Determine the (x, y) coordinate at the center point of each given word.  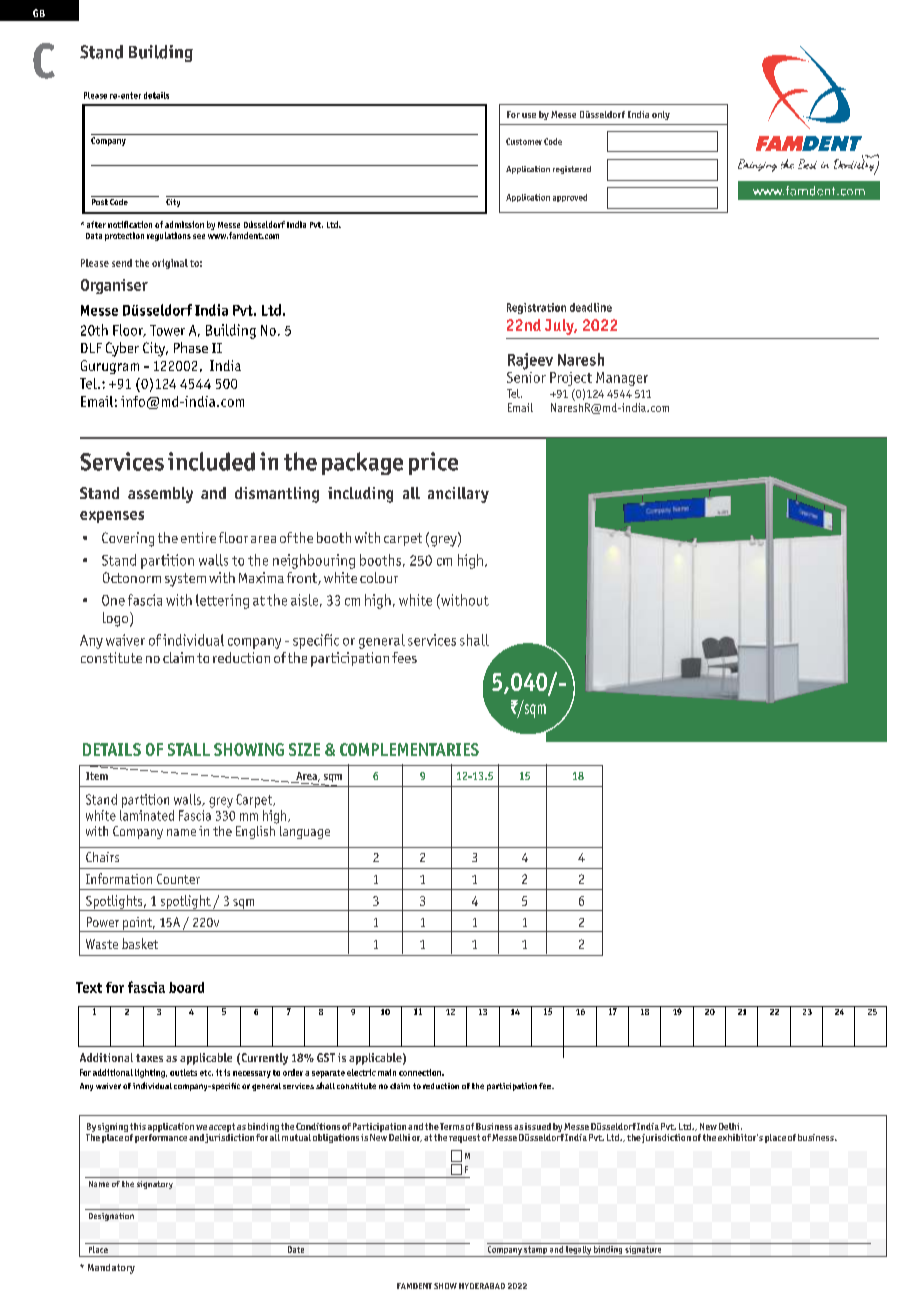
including (360, 495)
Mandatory (111, 1269)
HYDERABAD (482, 1286)
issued (538, 1126)
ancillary (458, 495)
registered (572, 170)
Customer (524, 141)
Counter (178, 879)
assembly (160, 495)
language (305, 832)
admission (184, 224)
